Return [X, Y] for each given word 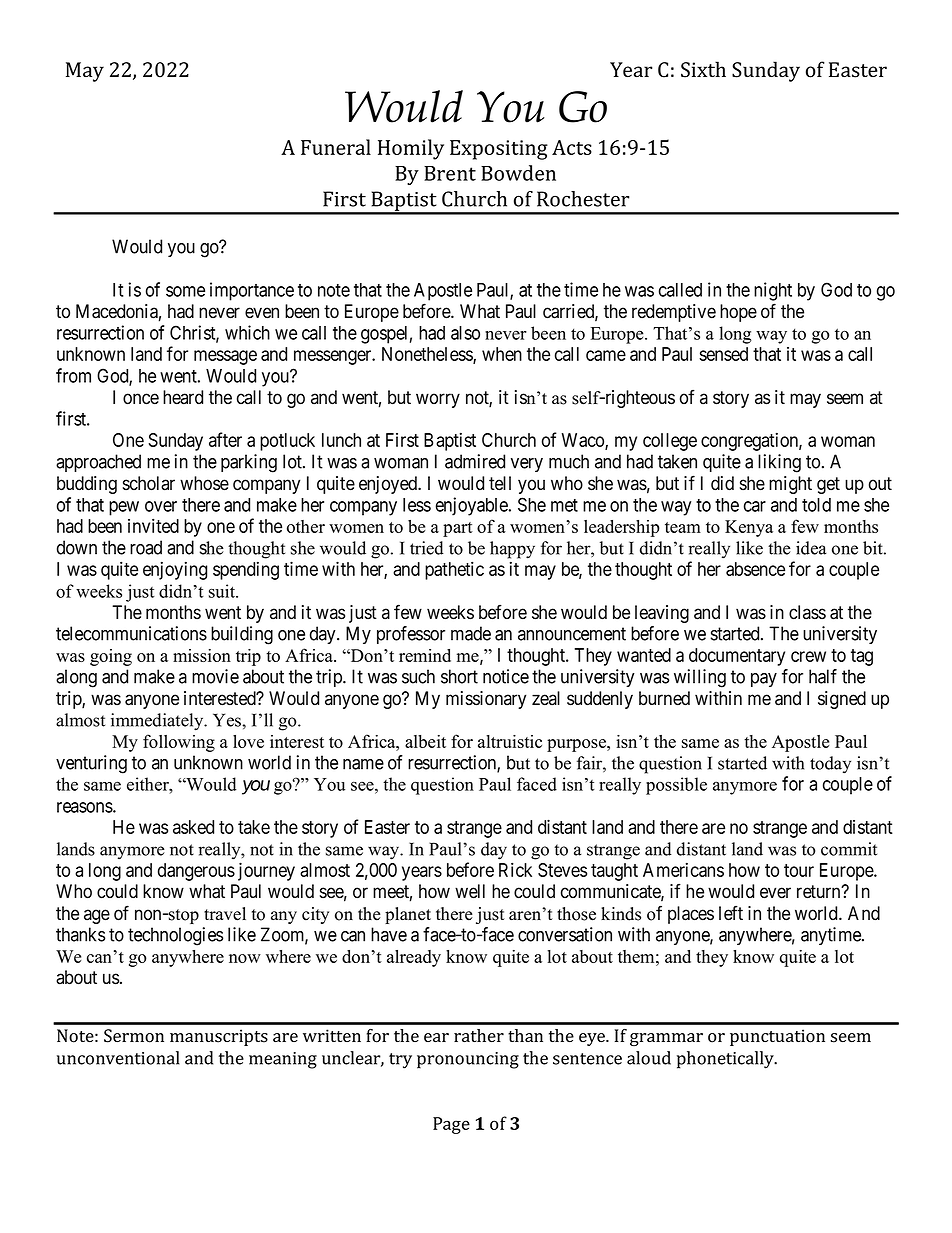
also [465, 333]
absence [755, 569]
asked [193, 827]
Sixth [703, 69]
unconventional [118, 1058]
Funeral [336, 147]
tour [799, 870]
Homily [411, 149]
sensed [723, 354]
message [225, 357]
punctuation [777, 1037]
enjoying [175, 570]
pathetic [454, 570]
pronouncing [468, 1060]
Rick [515, 869]
